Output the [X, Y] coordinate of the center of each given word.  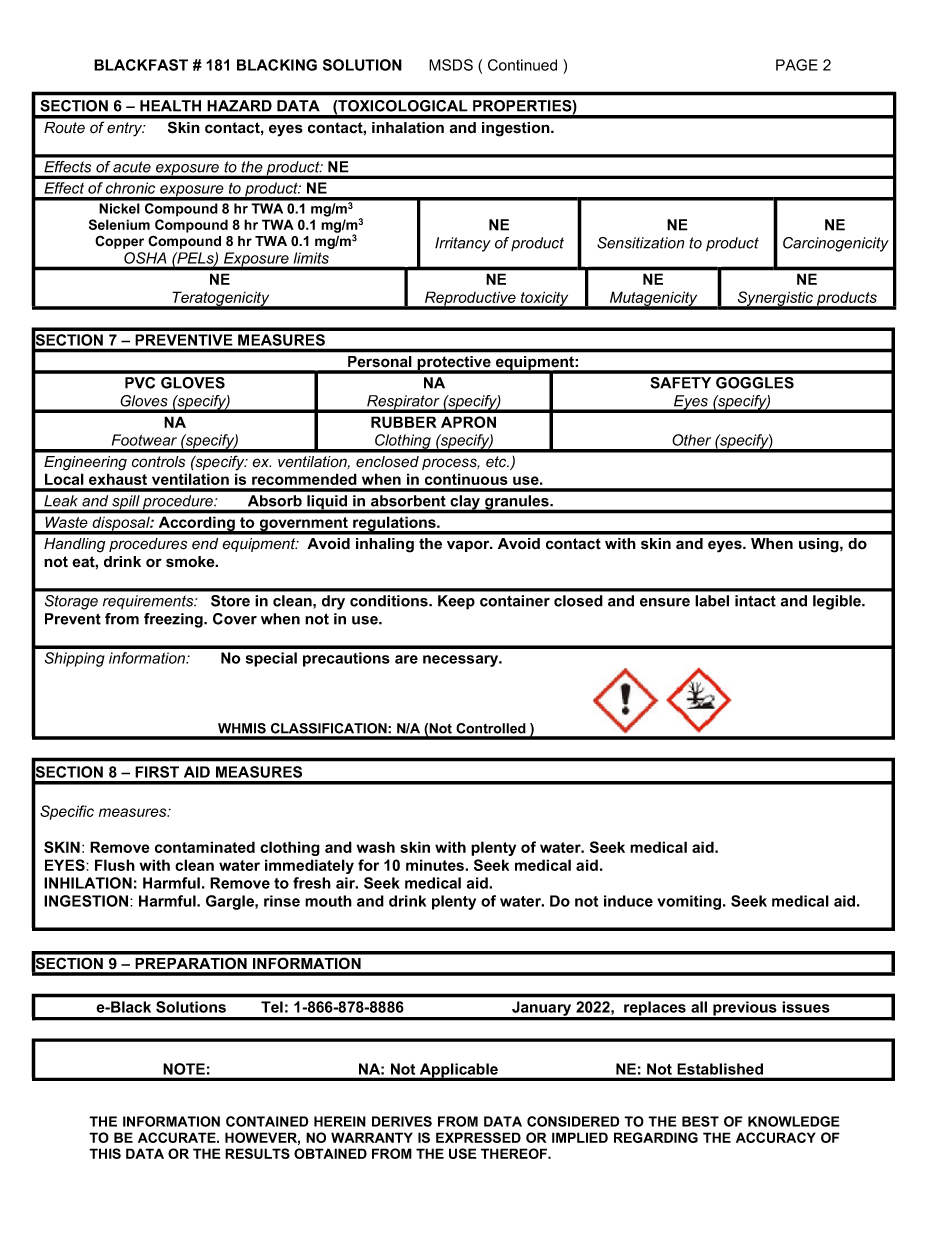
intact [755, 601]
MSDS [451, 65]
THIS [105, 1153]
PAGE [797, 65]
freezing [174, 620]
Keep [456, 602]
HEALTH [170, 106]
